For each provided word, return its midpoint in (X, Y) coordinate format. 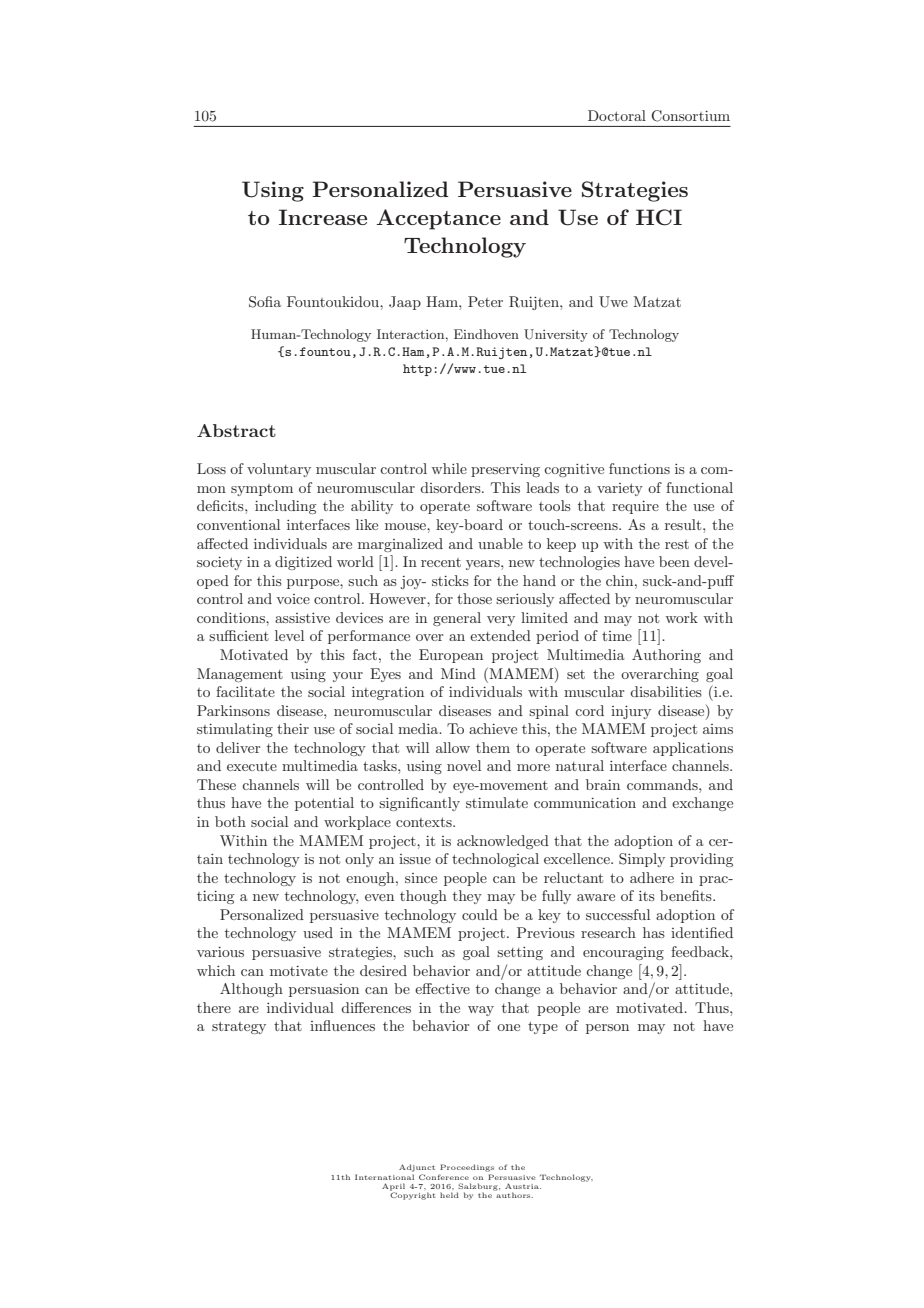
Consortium (690, 116)
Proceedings (467, 1168)
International (384, 1177)
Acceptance (438, 219)
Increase (323, 217)
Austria (523, 1186)
